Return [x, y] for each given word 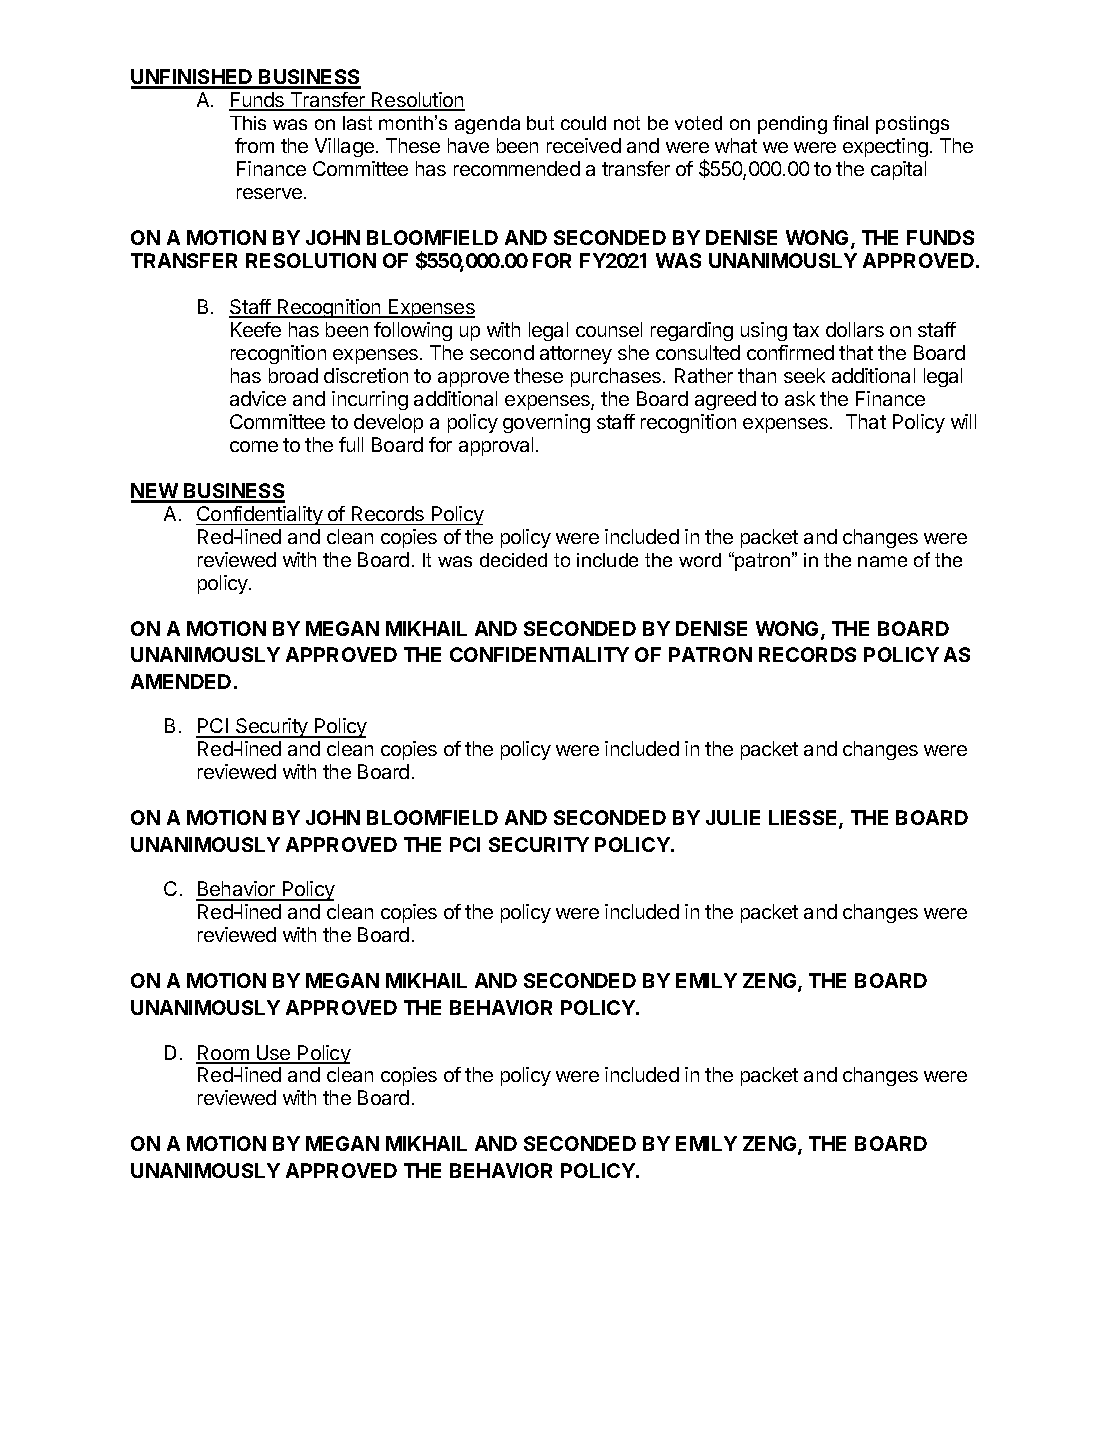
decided [513, 560]
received [584, 145]
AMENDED [181, 681]
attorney [576, 355]
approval [496, 446]
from [254, 145]
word [700, 560]
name [882, 561]
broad [293, 375]
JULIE [733, 817]
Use [274, 1054]
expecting [885, 147]
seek [804, 375]
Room [223, 1054]
